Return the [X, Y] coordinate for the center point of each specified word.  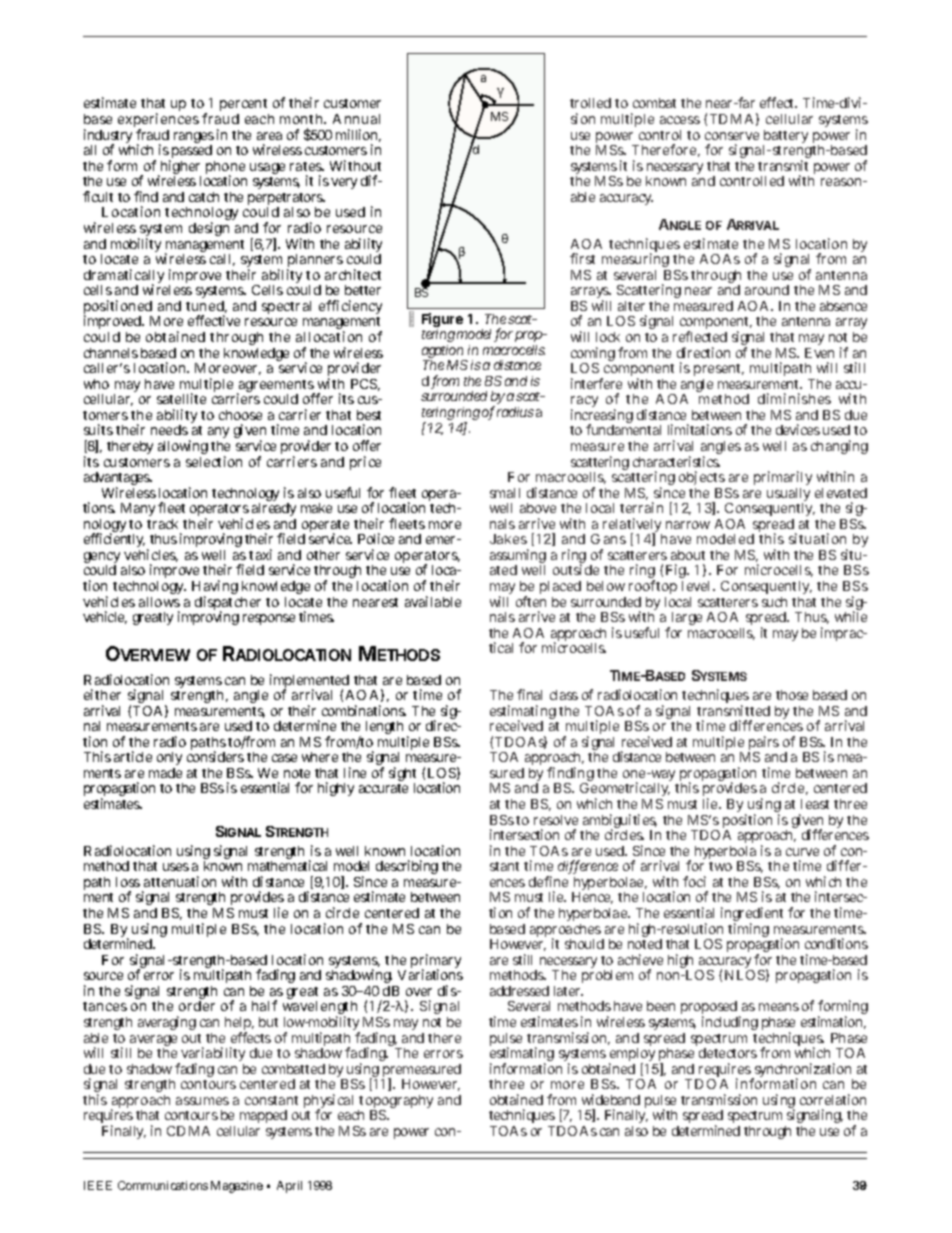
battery [785, 138]
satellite [181, 398]
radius [515, 412]
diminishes [794, 398]
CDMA [188, 1131]
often [531, 601]
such [774, 602]
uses [176, 867]
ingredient [752, 916]
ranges [194, 139]
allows [159, 602]
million [358, 135]
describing [407, 867]
